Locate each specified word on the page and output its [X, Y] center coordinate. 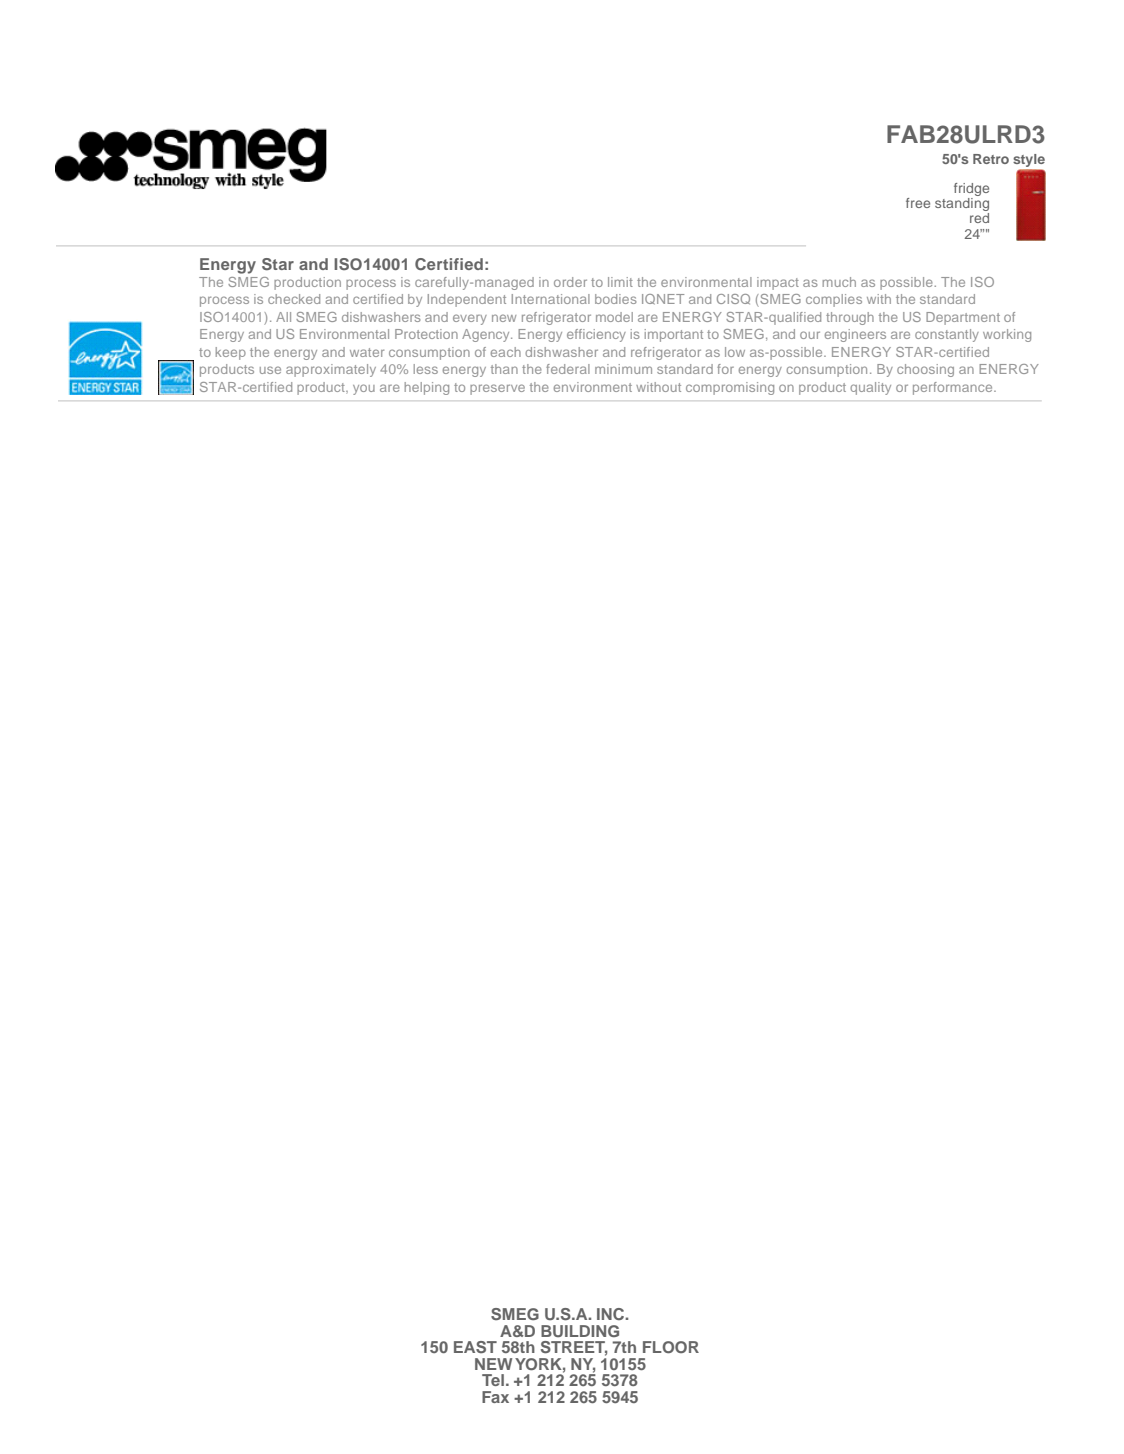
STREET [574, 1348]
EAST [475, 1347]
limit [620, 282]
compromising [730, 388]
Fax [495, 1397]
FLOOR [671, 1347]
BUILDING [580, 1331]
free [918, 203]
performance [954, 388]
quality [870, 388]
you [364, 389]
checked [294, 299]
